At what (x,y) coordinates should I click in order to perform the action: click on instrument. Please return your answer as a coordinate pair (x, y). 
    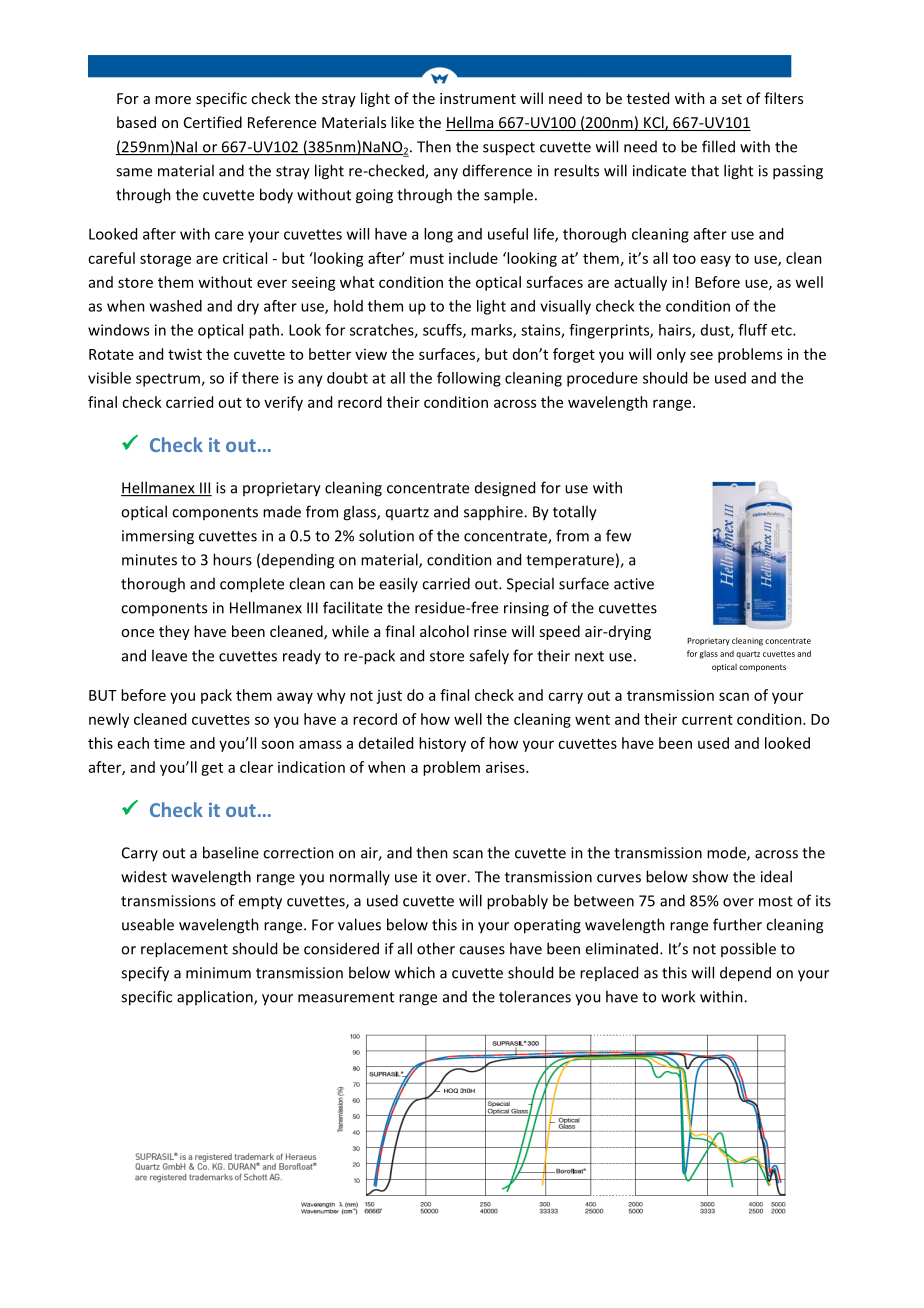
    Looking at the image, I should click on (478, 98).
